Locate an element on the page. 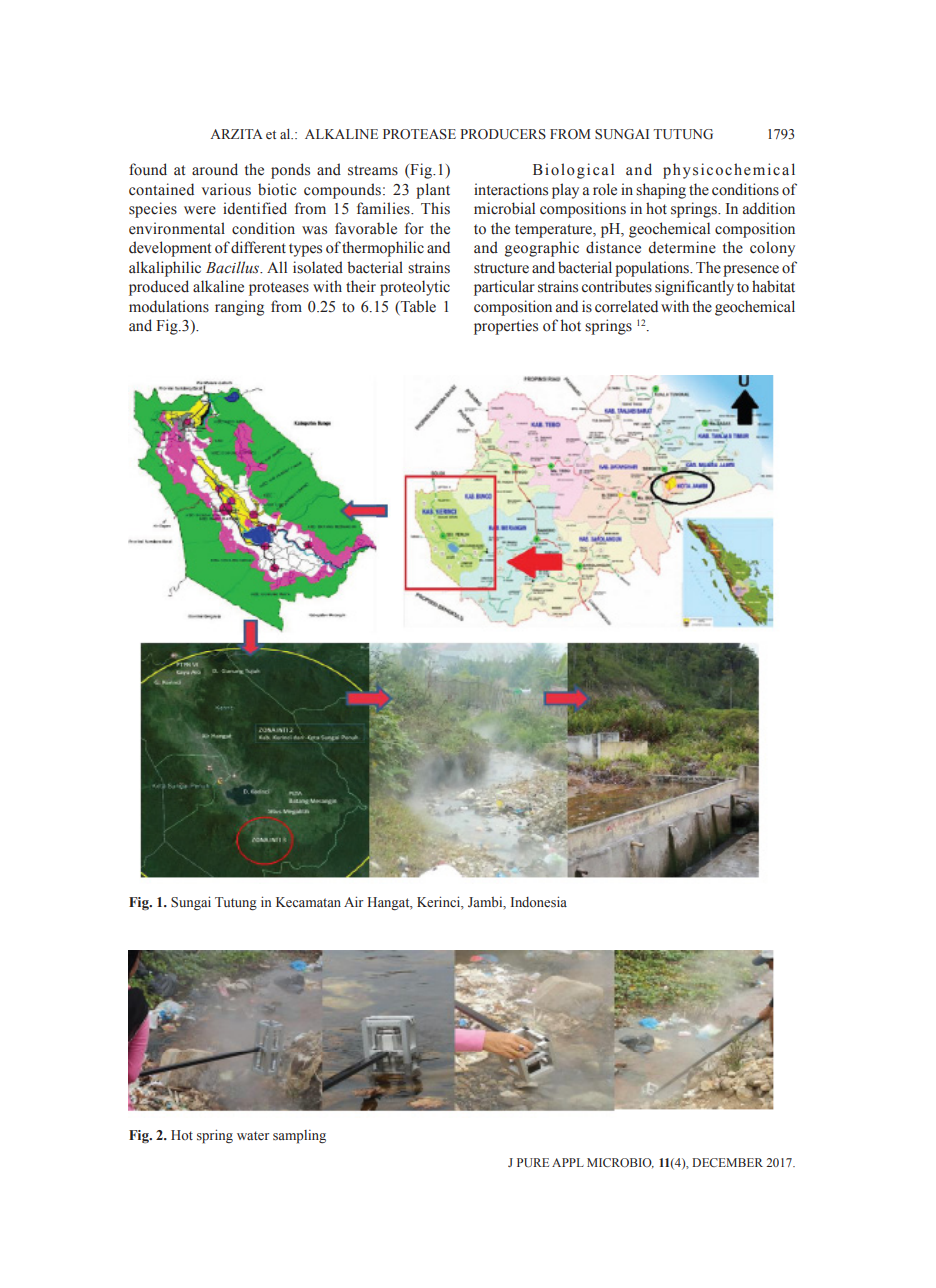 Image resolution: width=936 pixels, height=1288 pixels. around is located at coordinates (215, 169).
